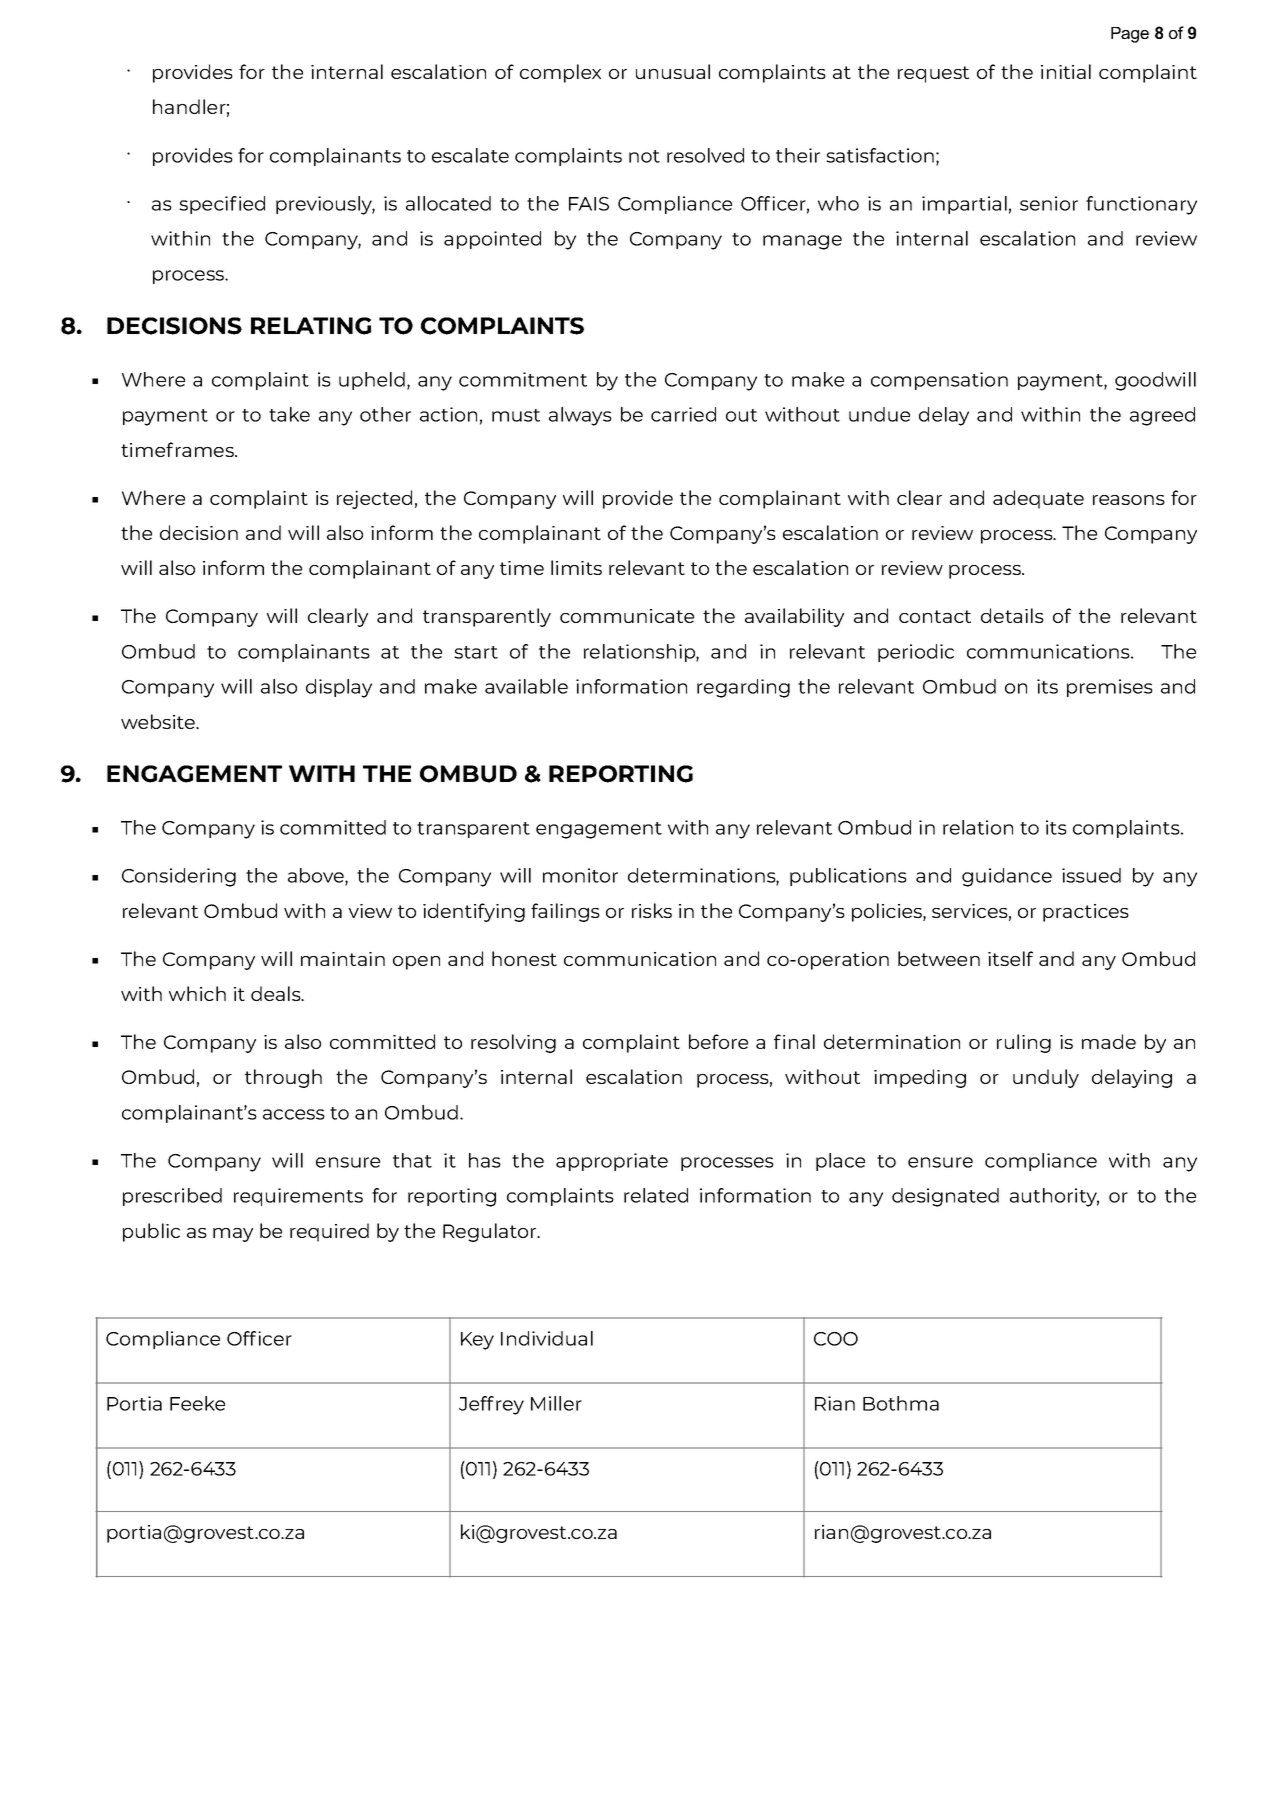 This screenshot has height=1797, width=1270. What do you see at coordinates (556, 1403) in the screenshot?
I see `Miller` at bounding box center [556, 1403].
